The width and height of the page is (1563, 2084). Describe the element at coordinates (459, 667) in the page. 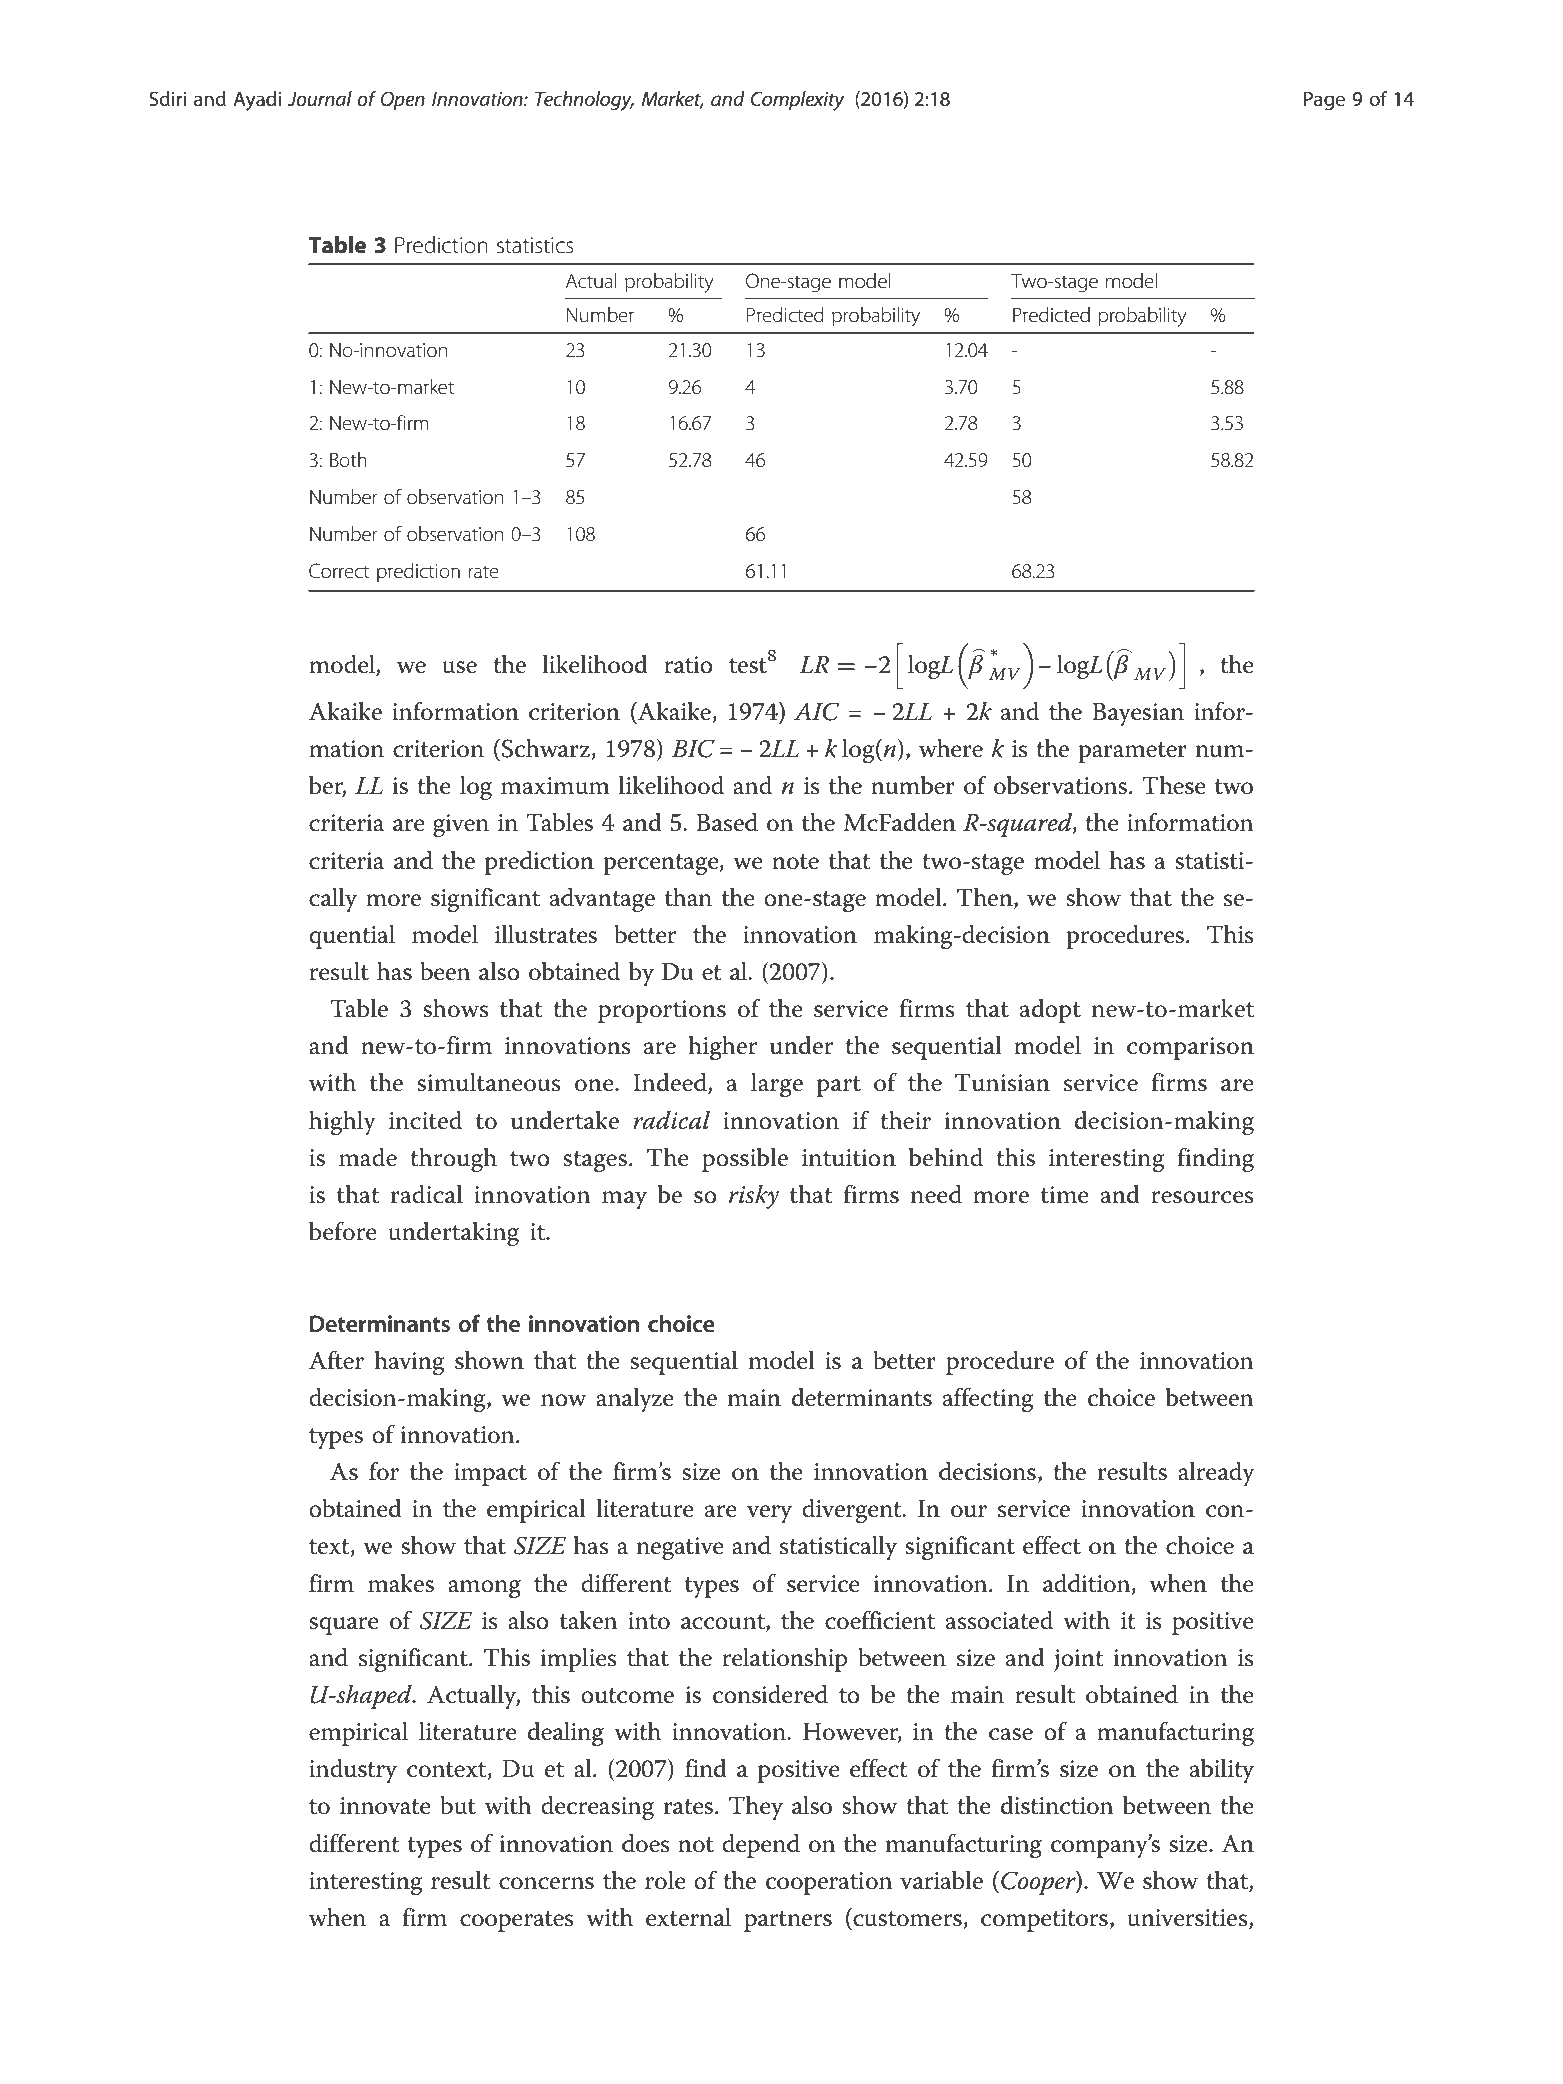

I see `use` at that location.
